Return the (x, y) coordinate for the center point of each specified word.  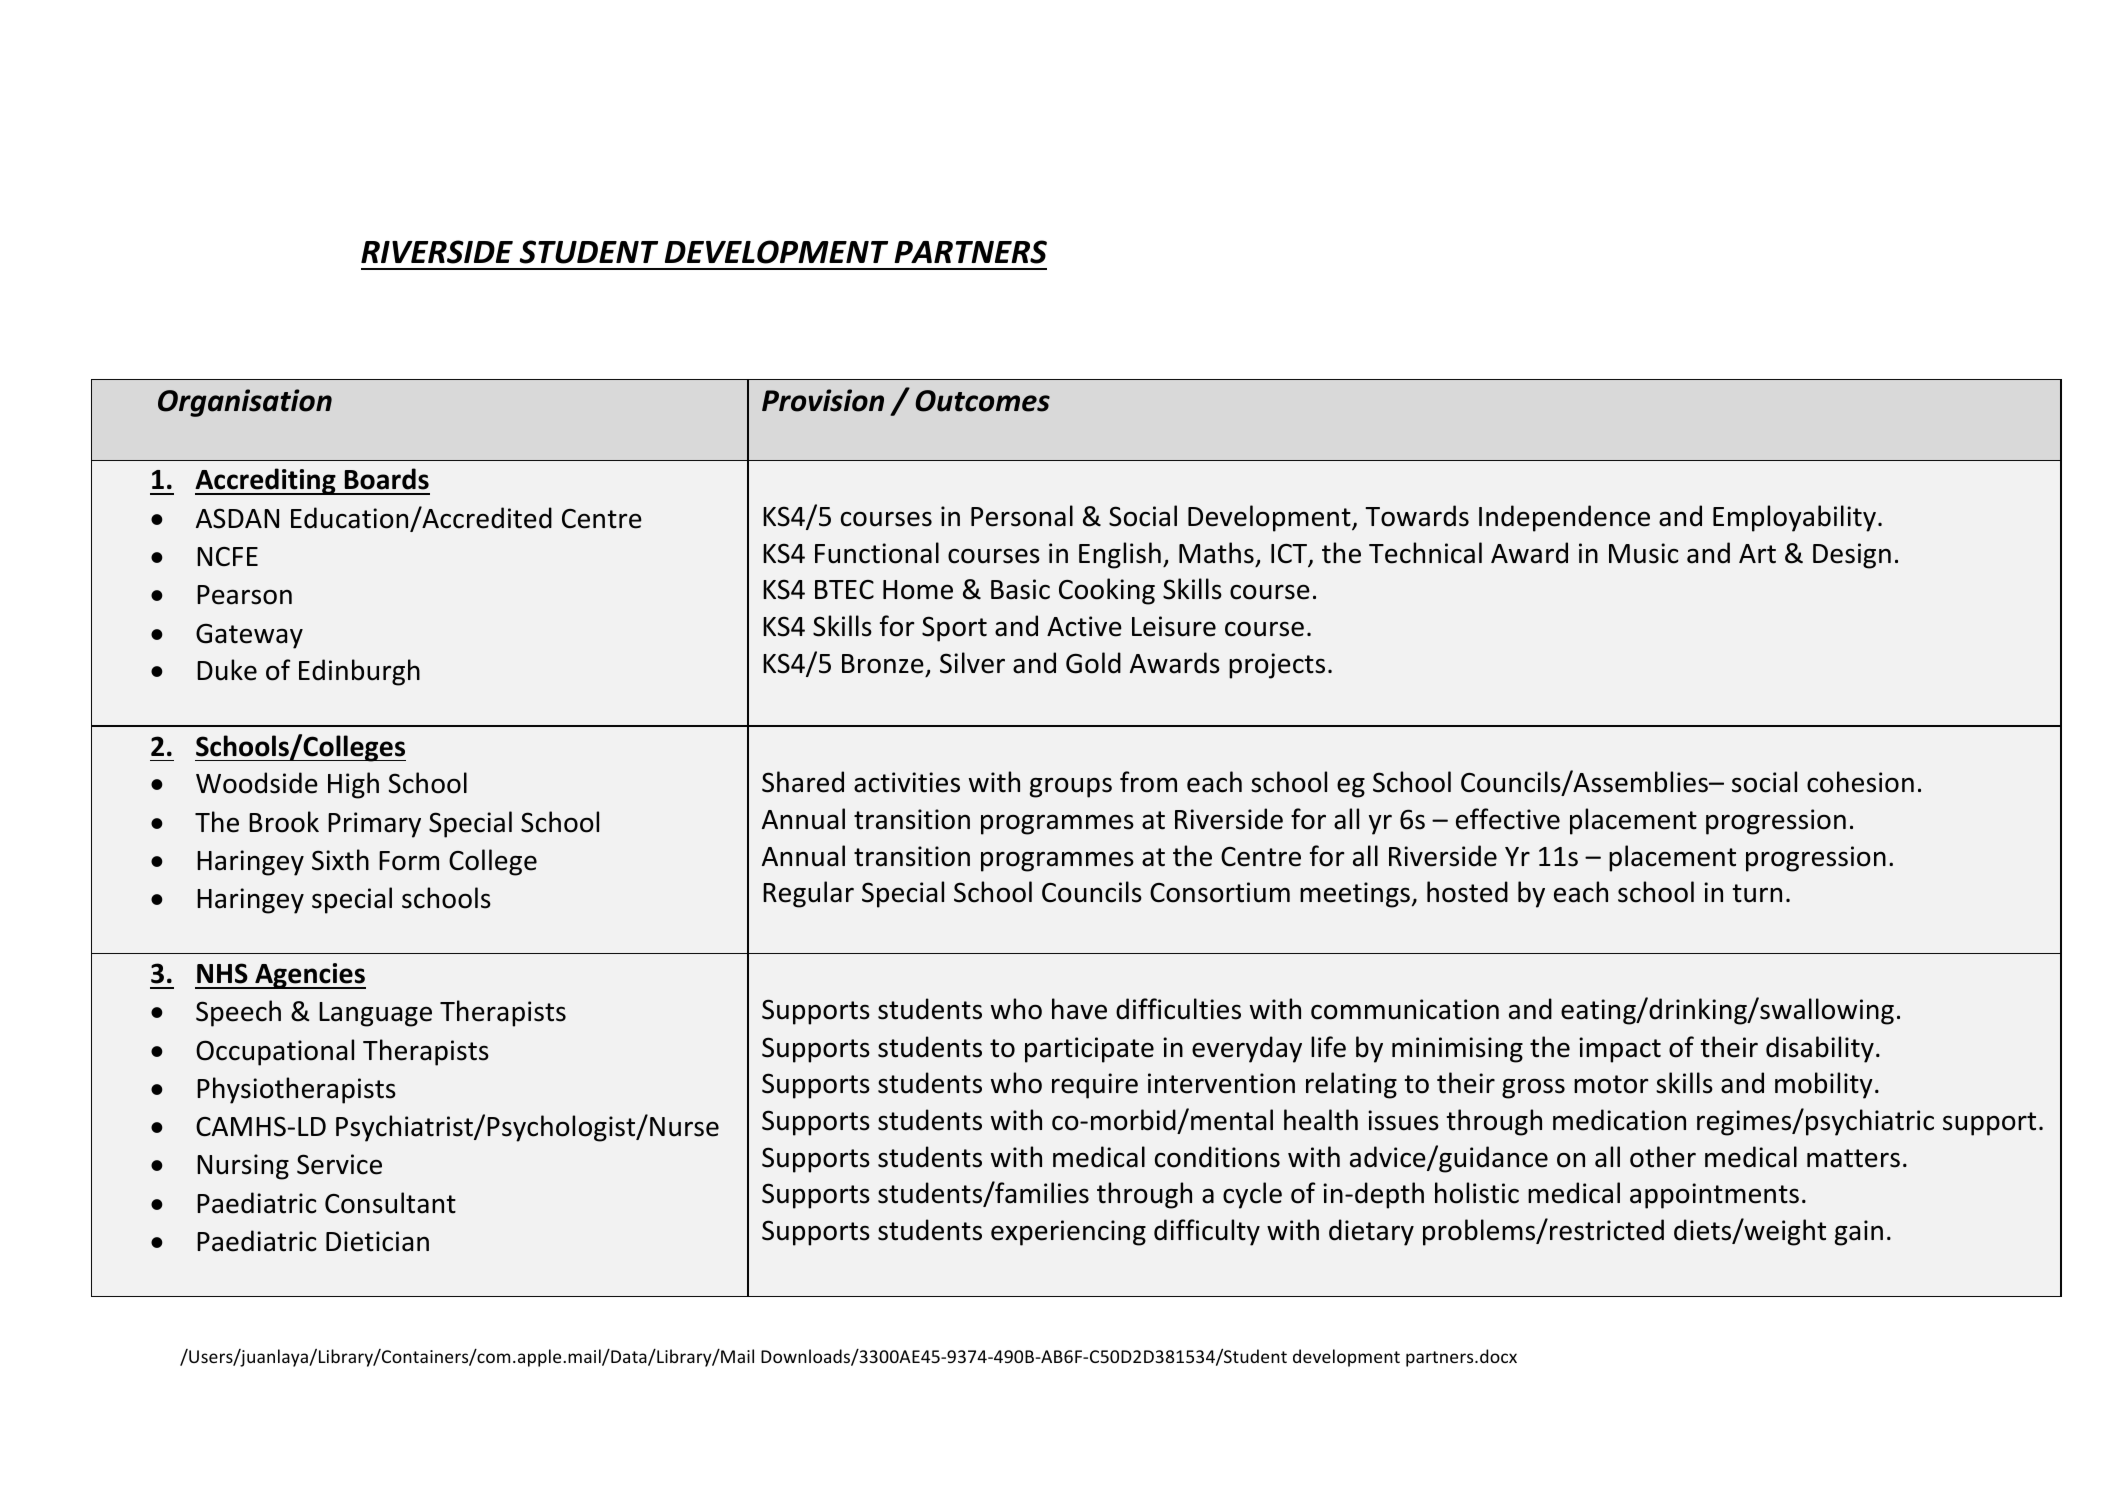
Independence (1564, 518)
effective (1508, 819)
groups (1071, 787)
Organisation (245, 403)
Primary (374, 825)
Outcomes (982, 401)
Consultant (390, 1203)
